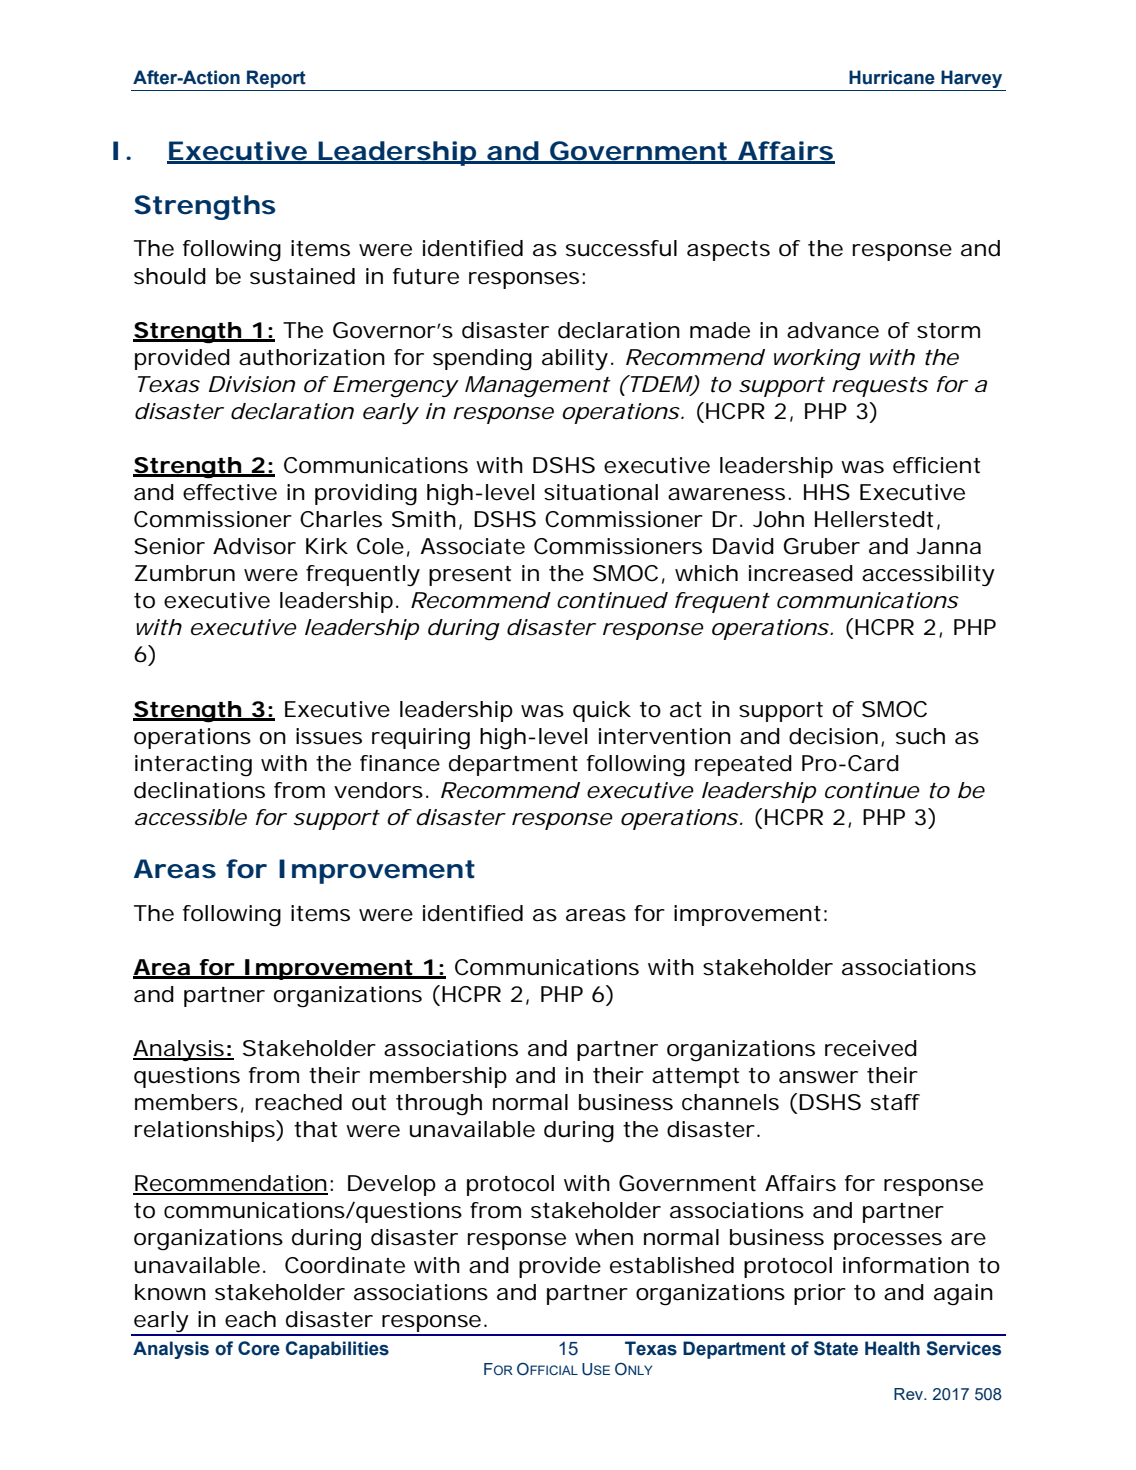  What do you see at coordinates (602, 711) in the image?
I see `quick` at bounding box center [602, 711].
